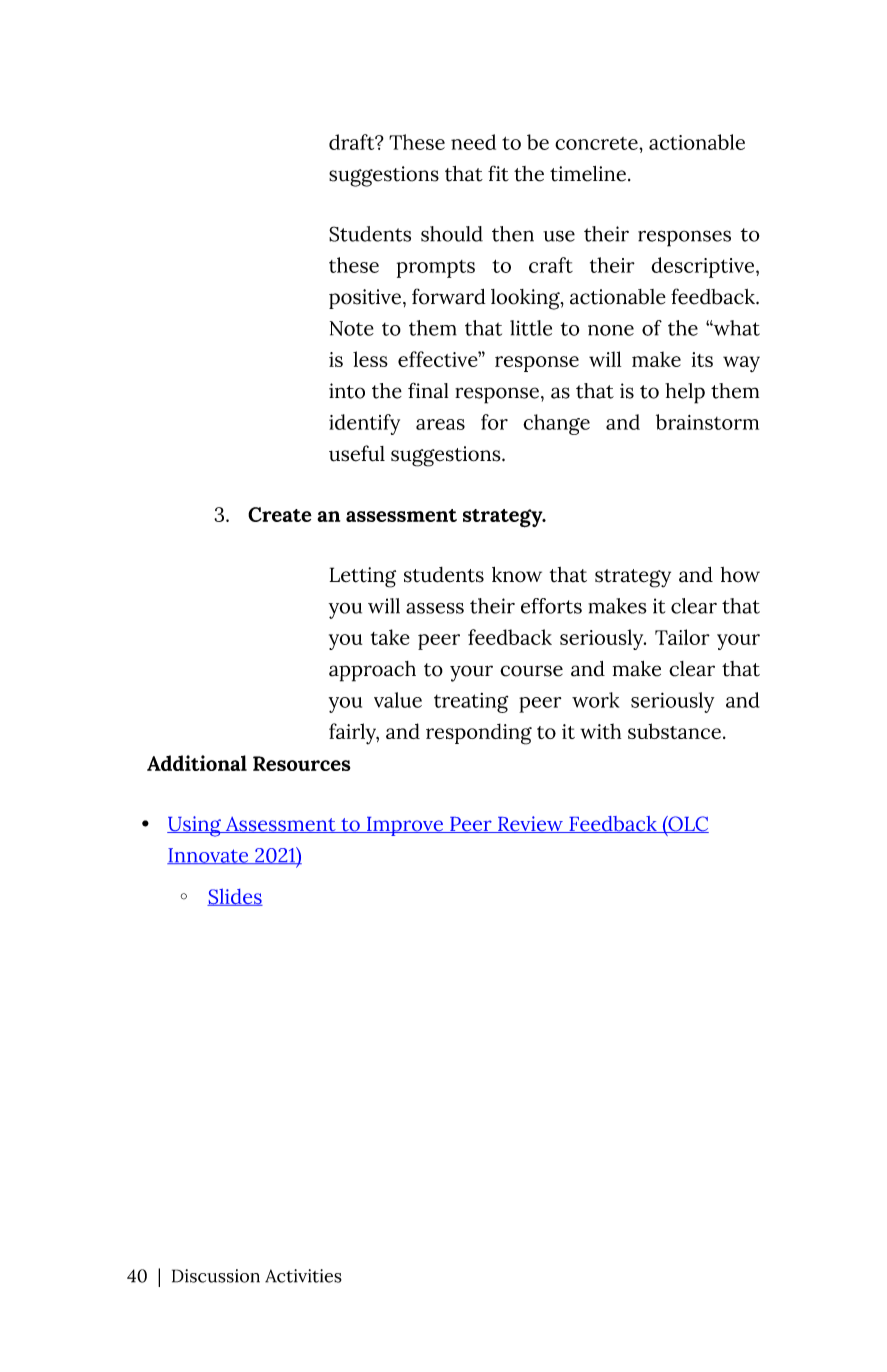 The height and width of the screenshot is (1372, 887). I want to click on fit, so click(498, 173).
